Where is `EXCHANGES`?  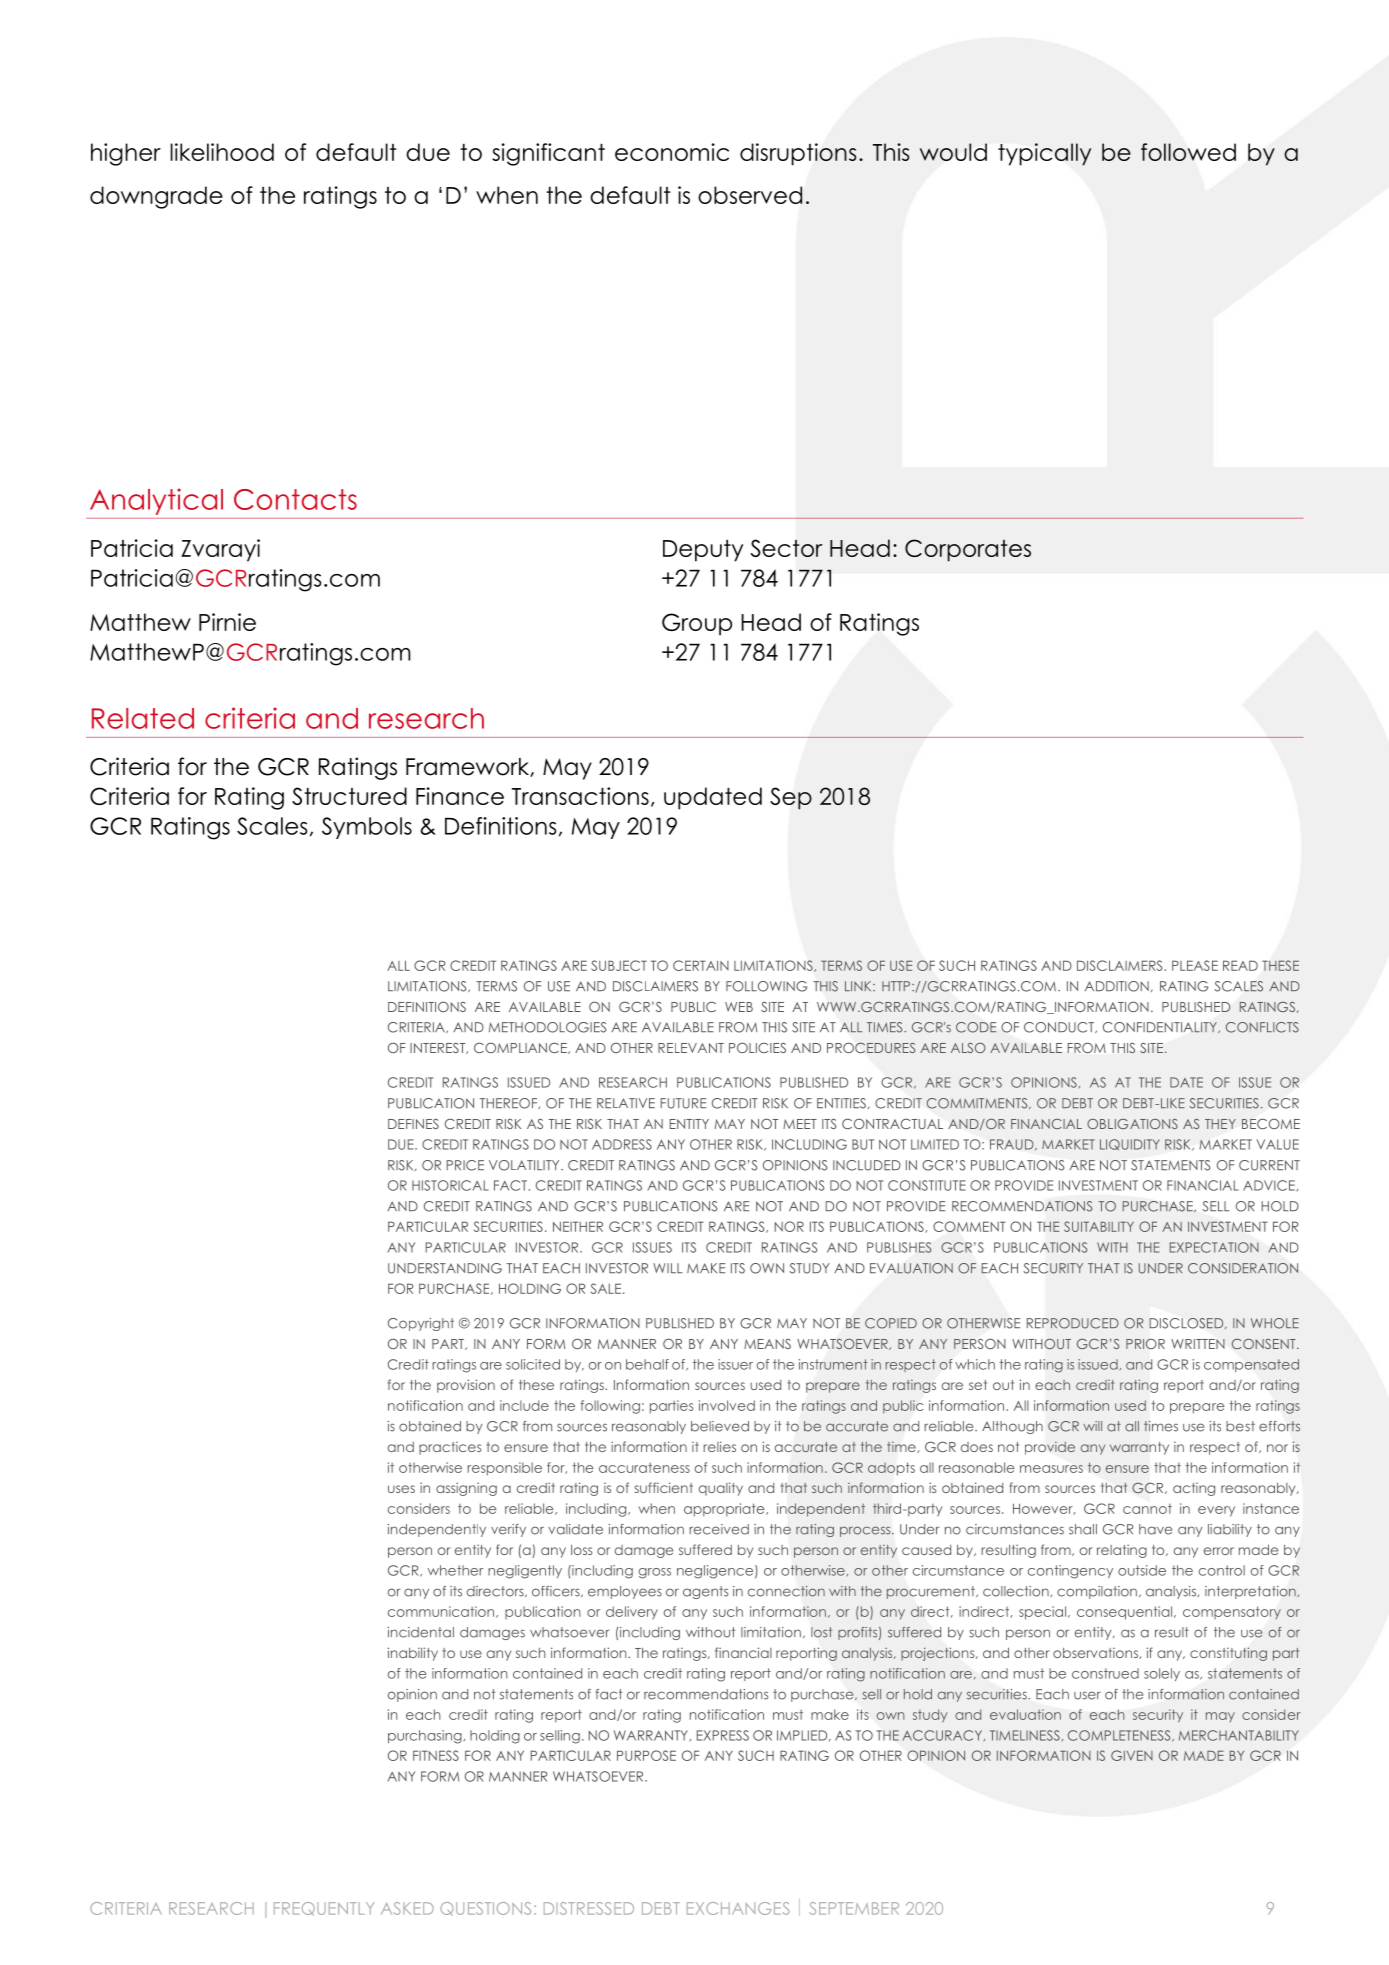 EXCHANGES is located at coordinates (738, 1908).
